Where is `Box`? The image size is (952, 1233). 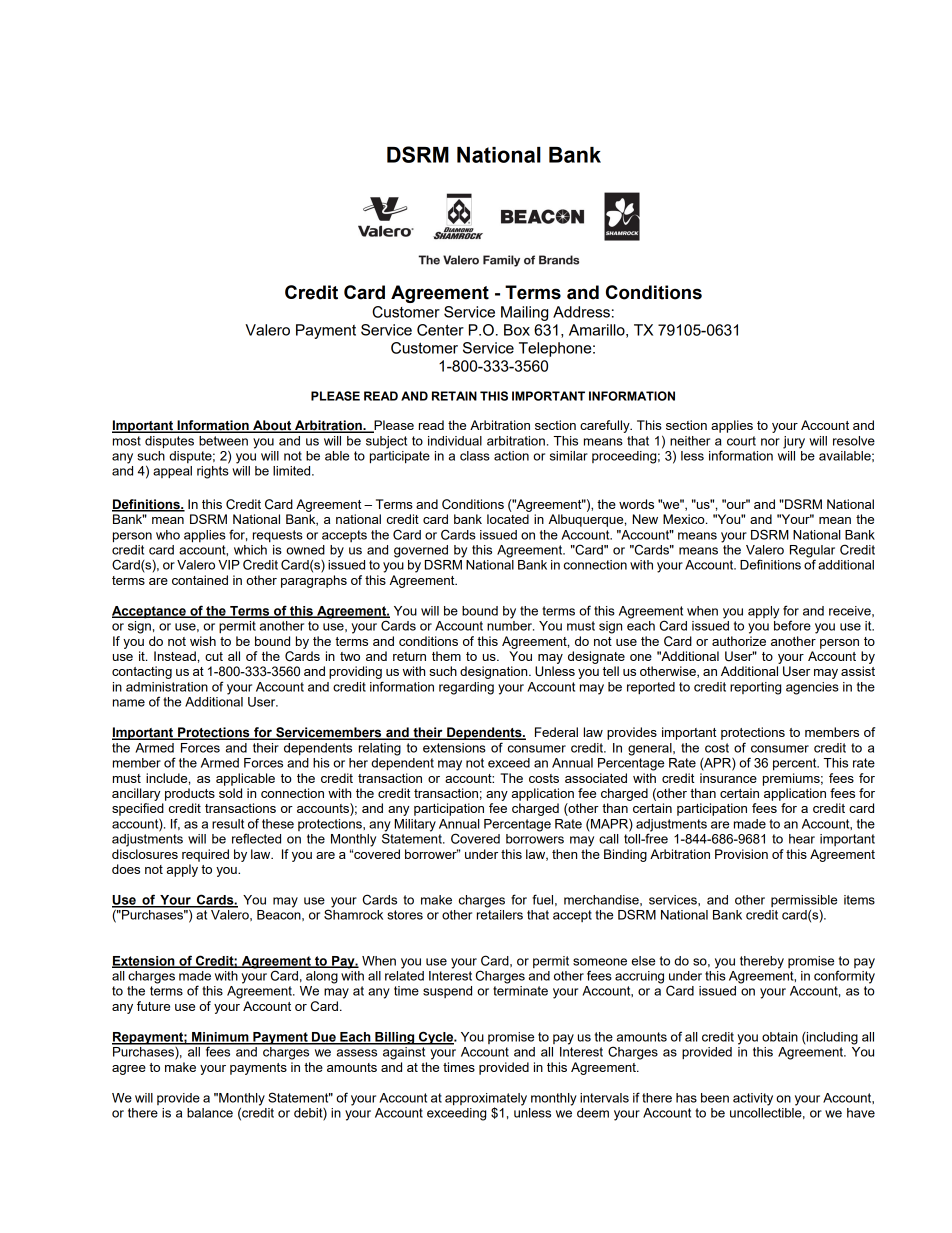
Box is located at coordinates (517, 330).
